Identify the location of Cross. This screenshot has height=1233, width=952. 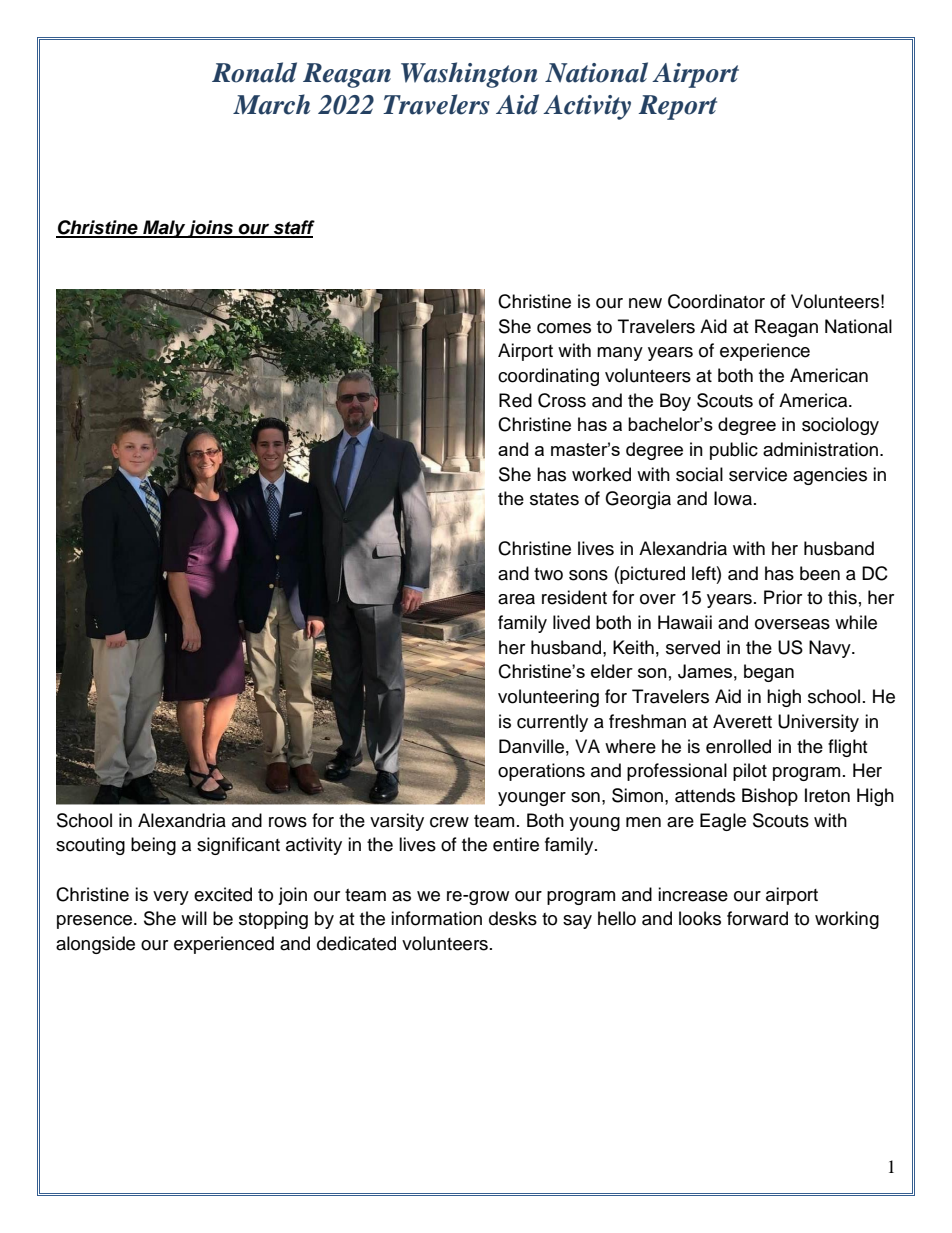
(562, 400).
